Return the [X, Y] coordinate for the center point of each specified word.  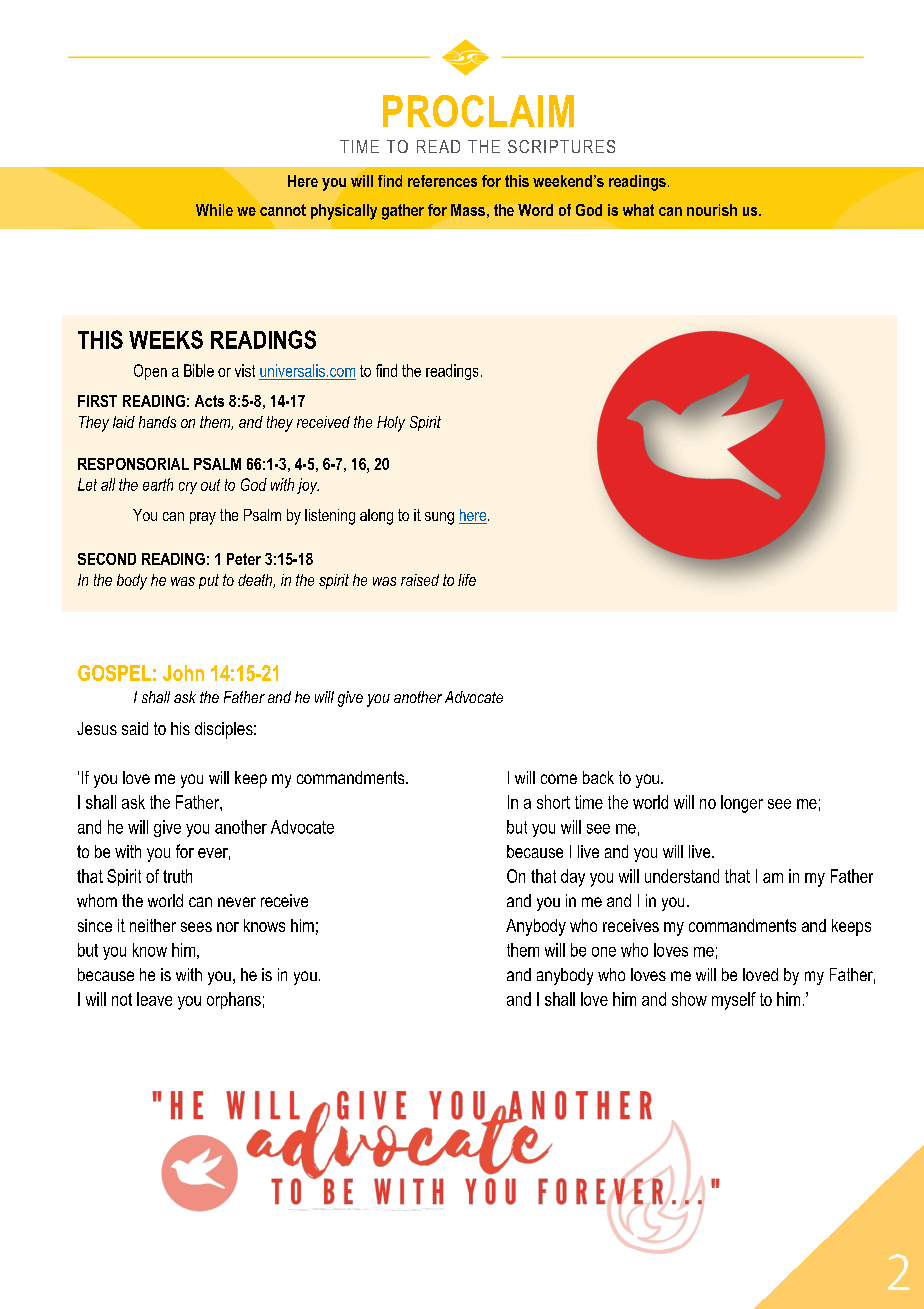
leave [154, 999]
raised [420, 580]
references [442, 181]
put [209, 581]
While [214, 210]
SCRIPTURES [561, 146]
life [467, 580]
